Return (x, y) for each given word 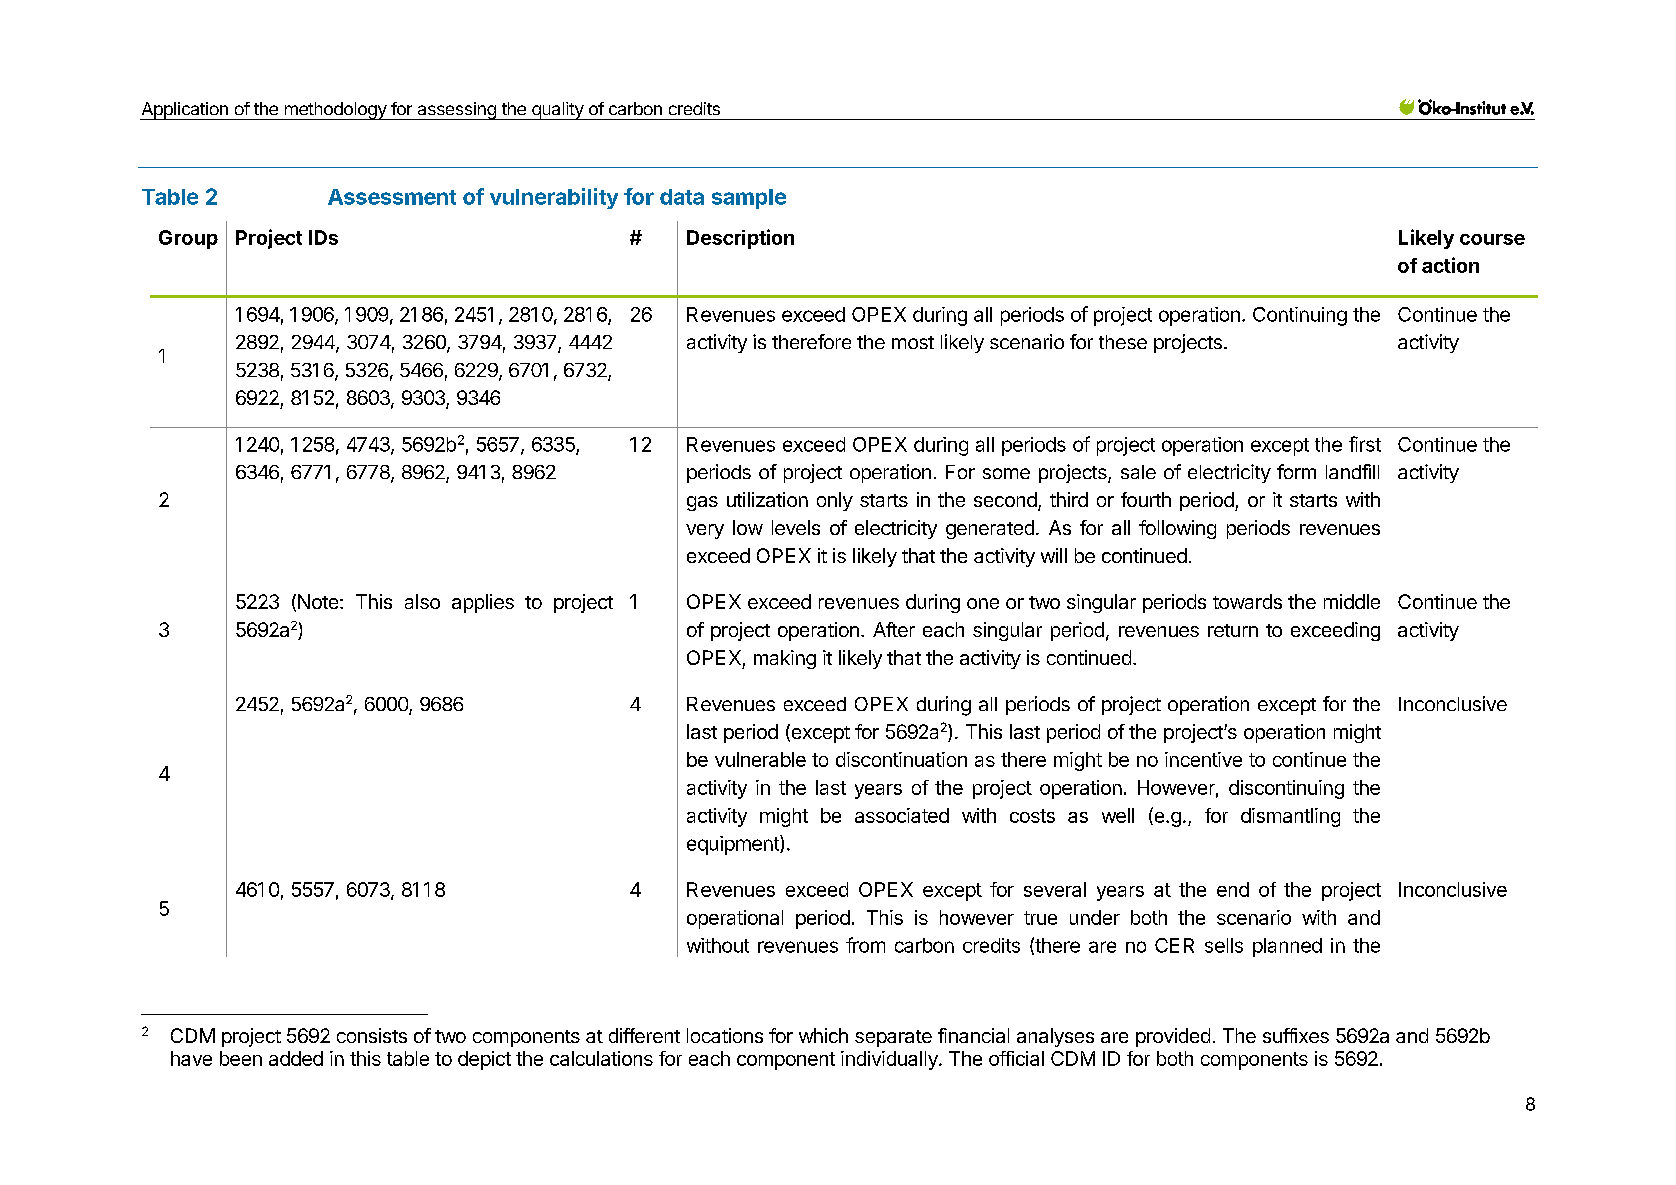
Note (318, 601)
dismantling (1290, 817)
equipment (734, 845)
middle (1352, 601)
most (913, 342)
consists (372, 1035)
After (894, 629)
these (1123, 342)
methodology (335, 111)
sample (749, 199)
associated (902, 815)
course (1492, 239)
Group (188, 239)
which (823, 1035)
